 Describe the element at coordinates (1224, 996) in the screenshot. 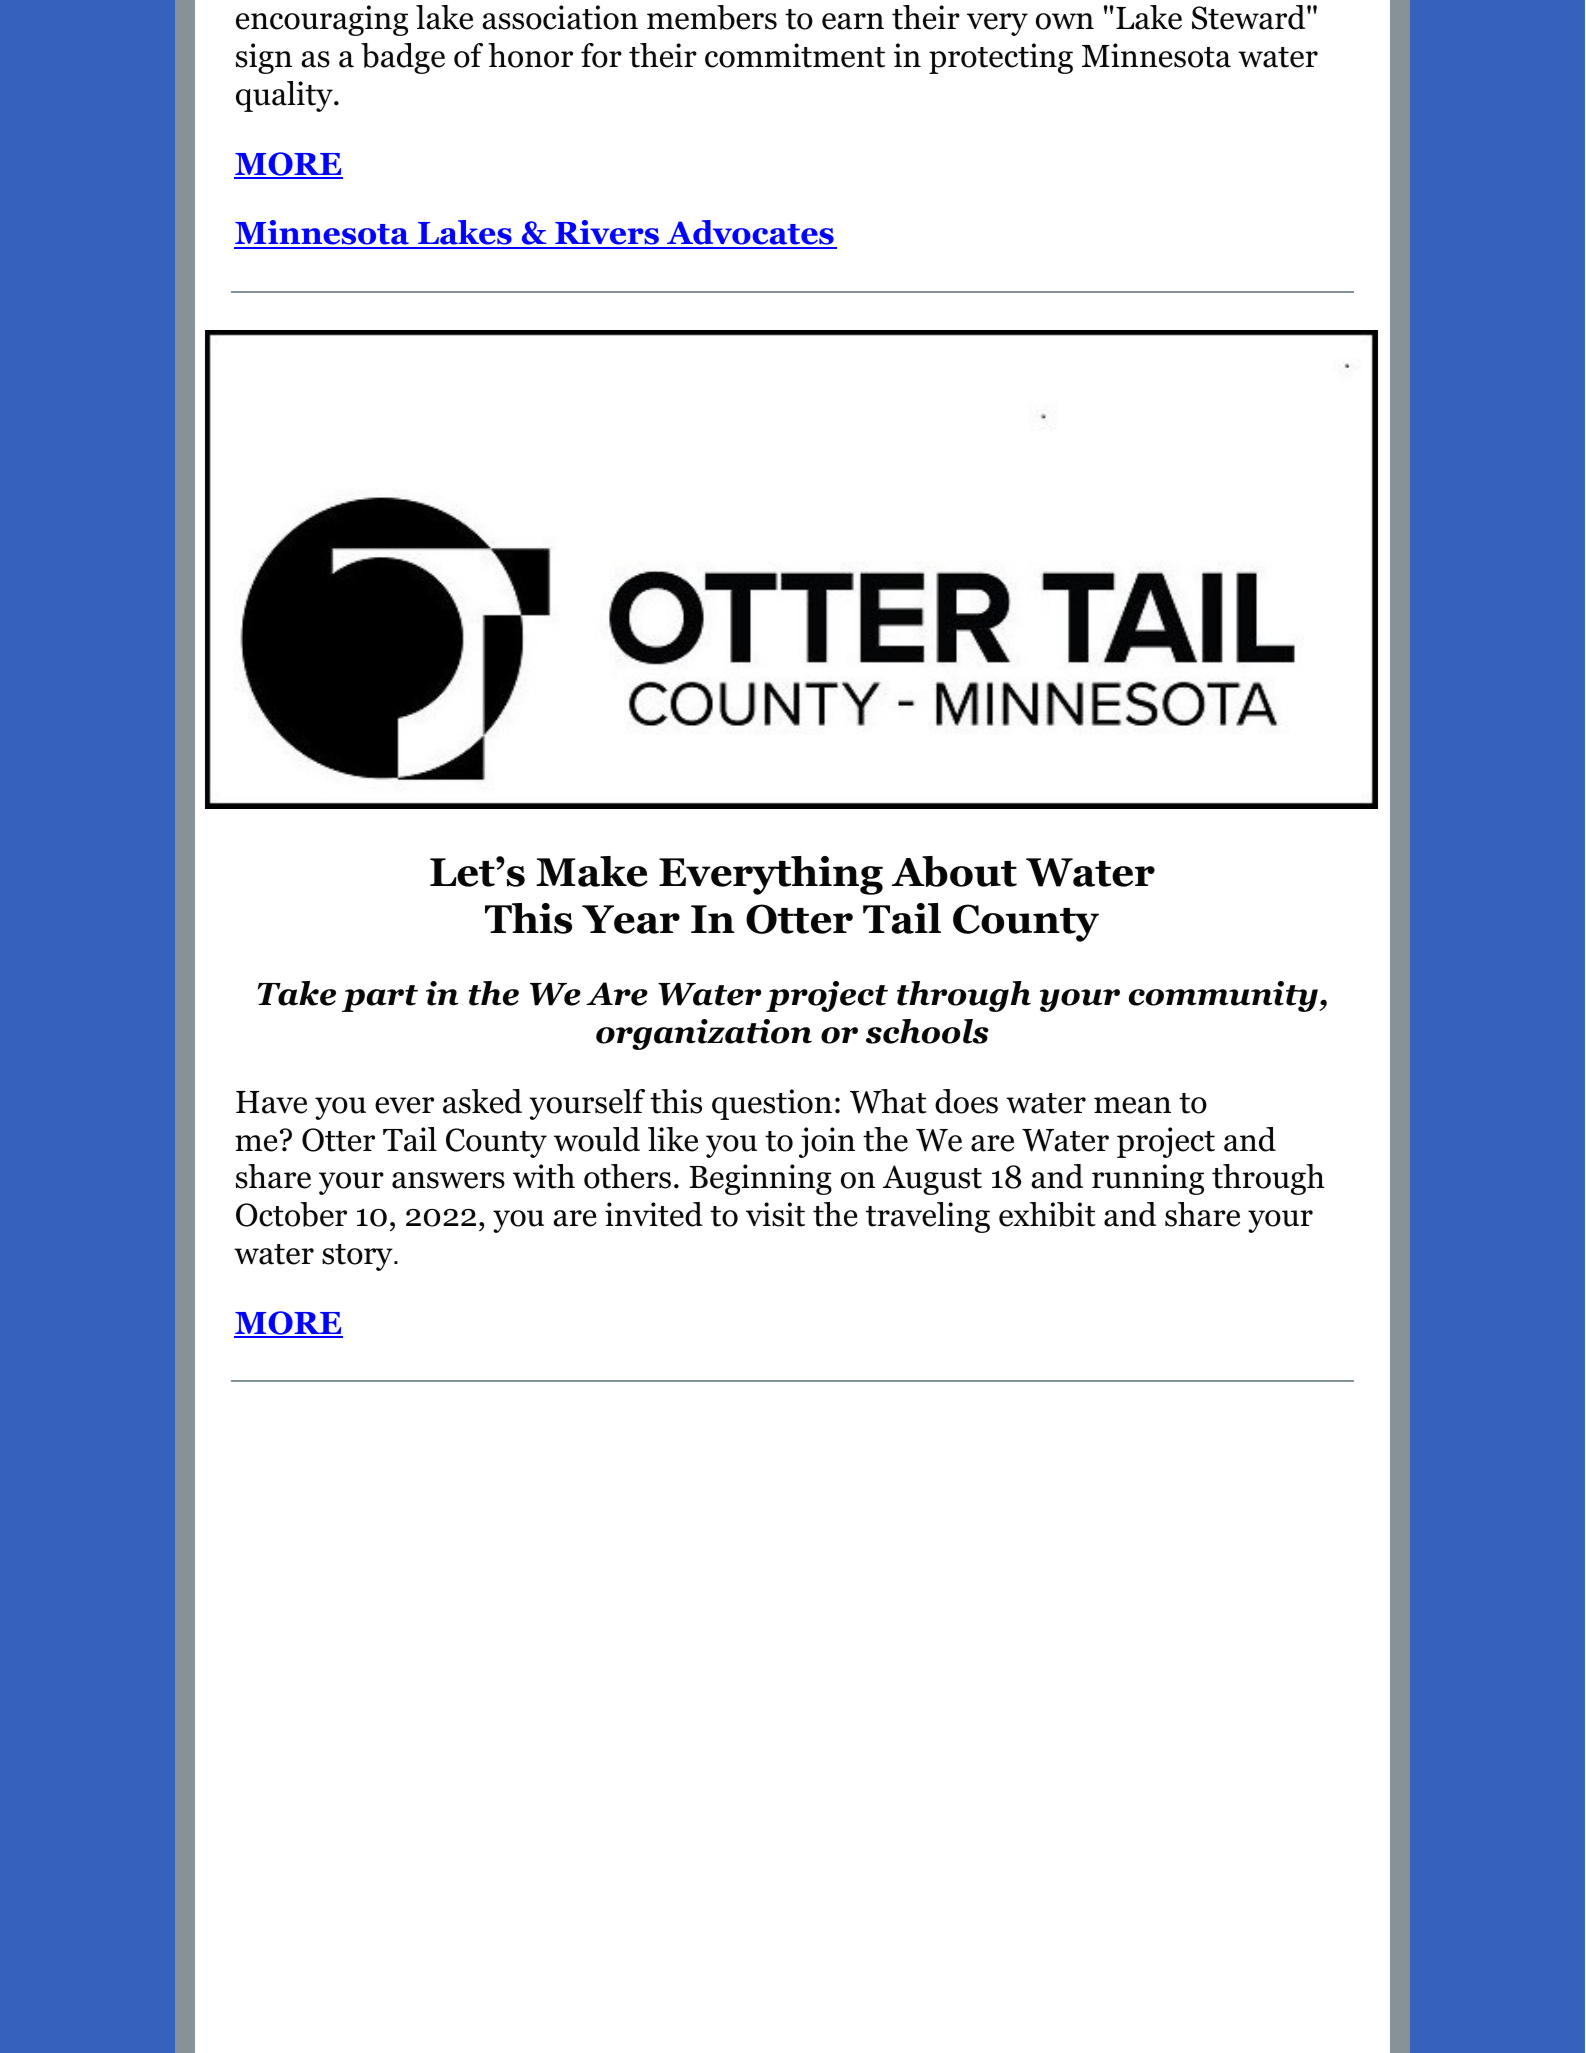

I see `community` at that location.
